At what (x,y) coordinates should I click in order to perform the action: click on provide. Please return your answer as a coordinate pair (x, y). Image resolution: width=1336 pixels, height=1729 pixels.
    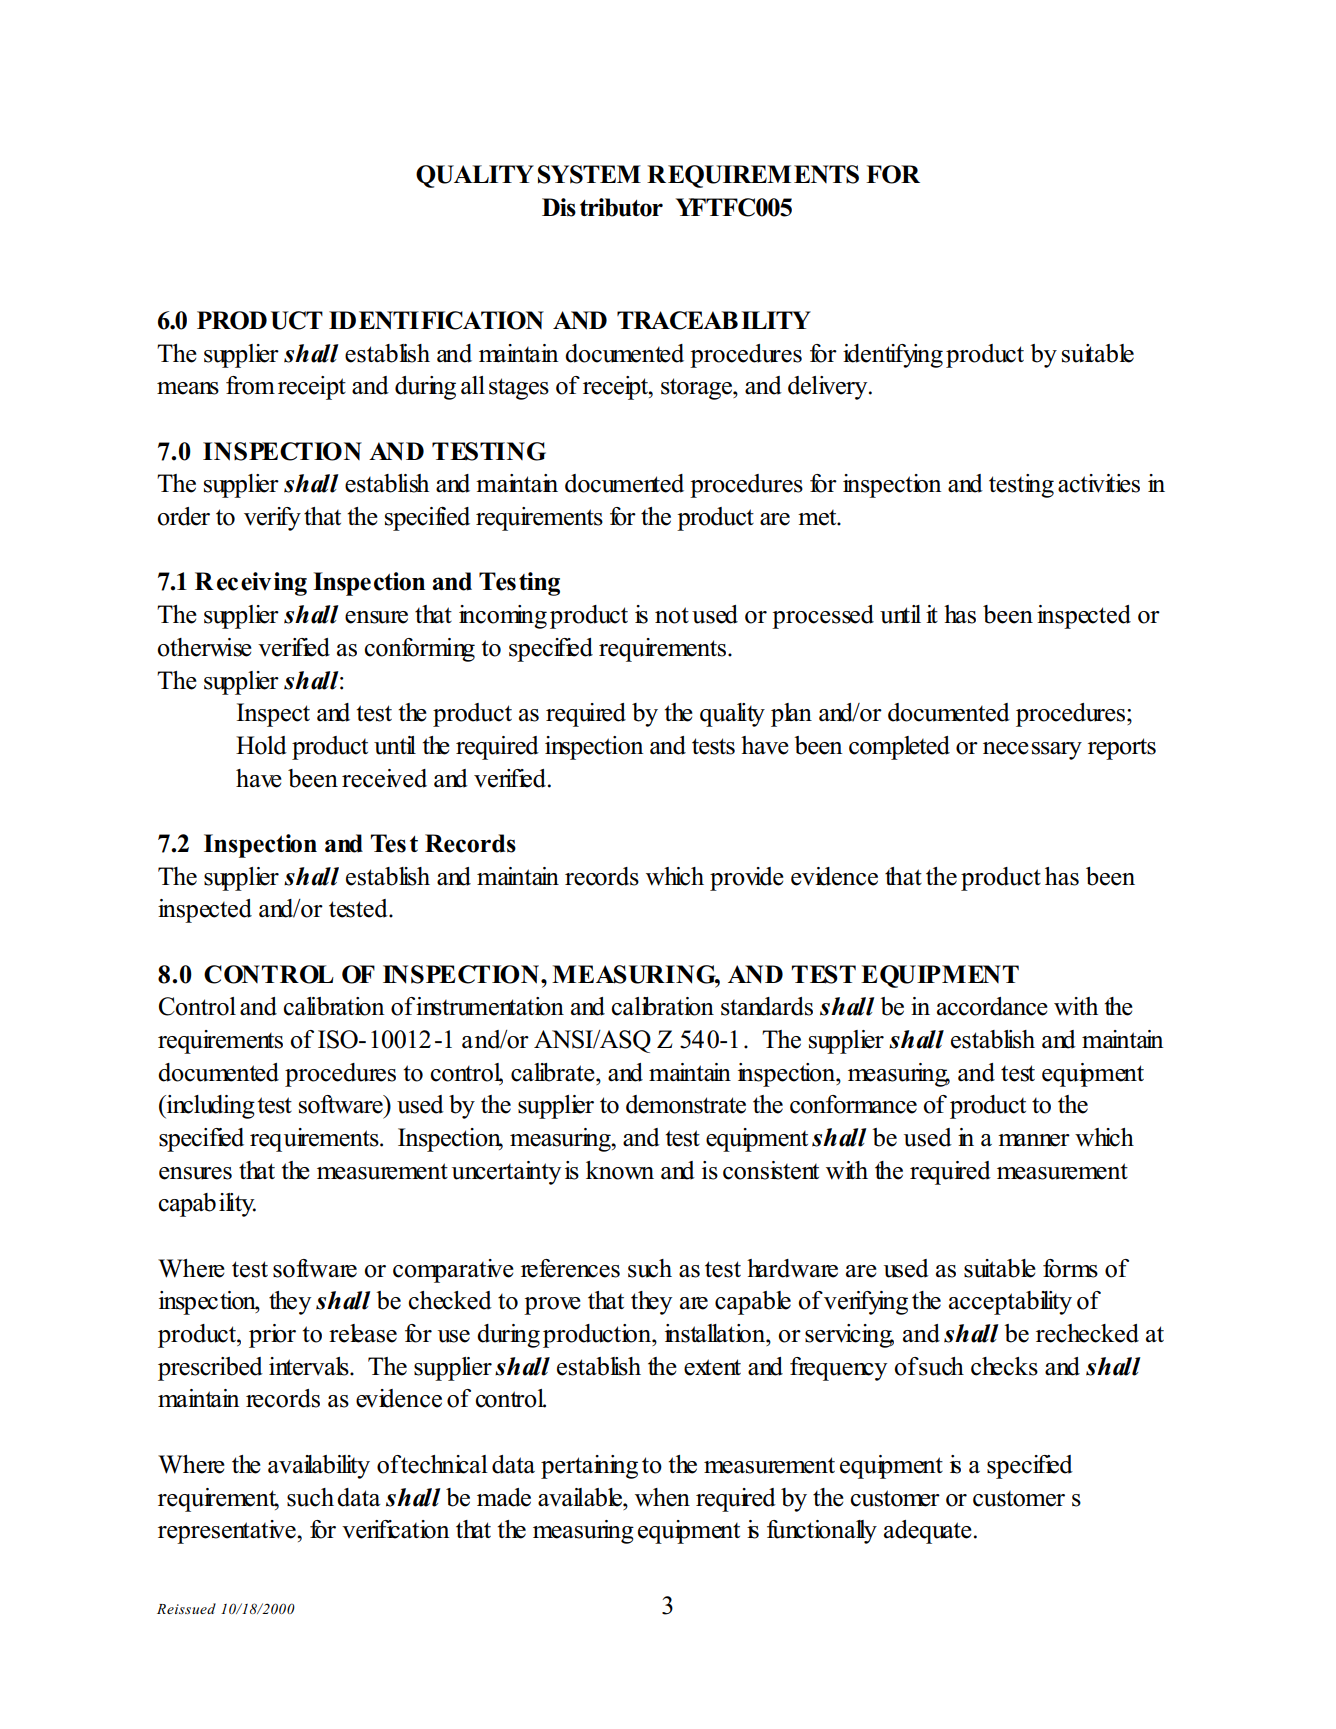
    Looking at the image, I should click on (747, 879).
